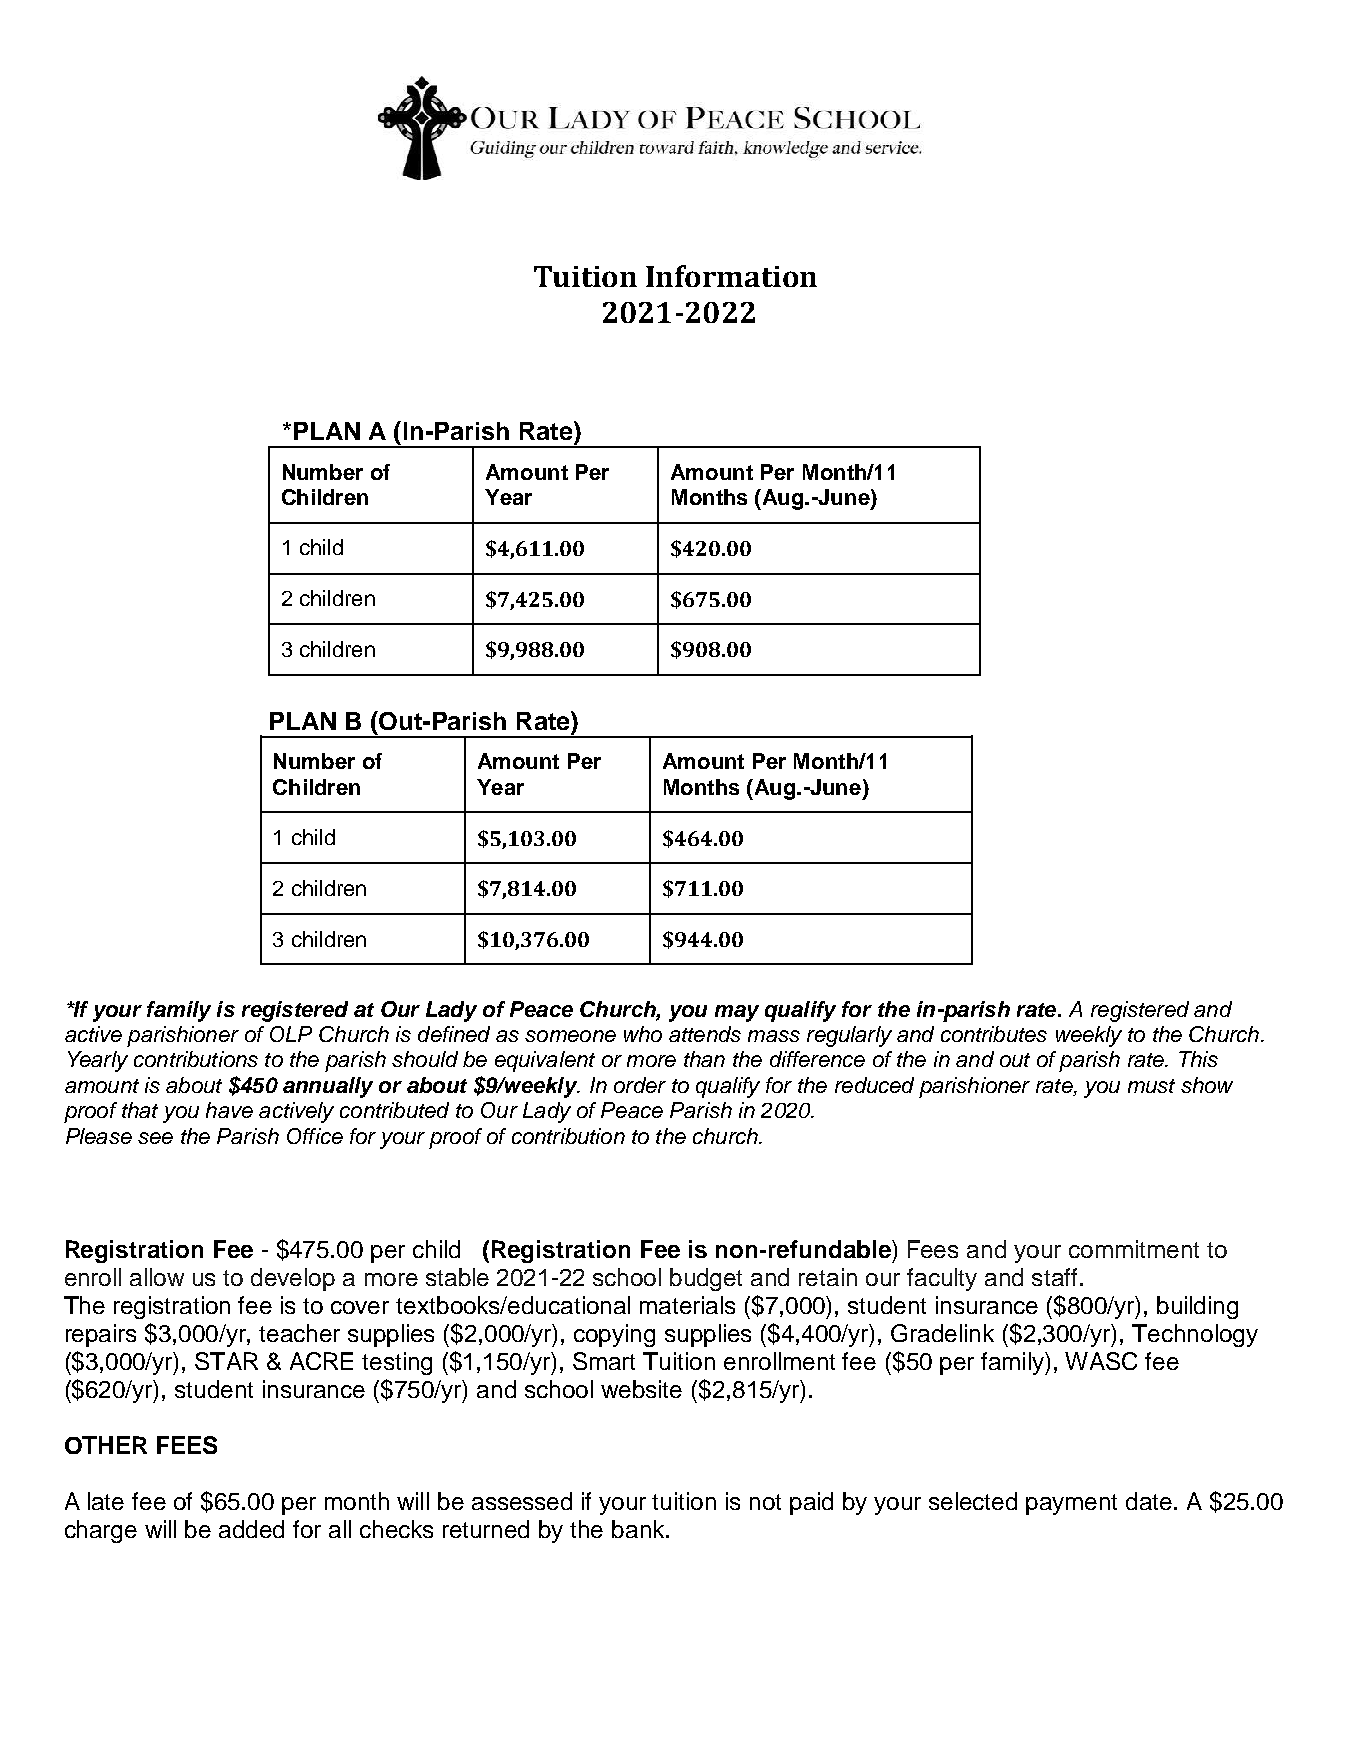 The width and height of the screenshot is (1351, 1748). What do you see at coordinates (1071, 1504) in the screenshot?
I see `payment` at bounding box center [1071, 1504].
